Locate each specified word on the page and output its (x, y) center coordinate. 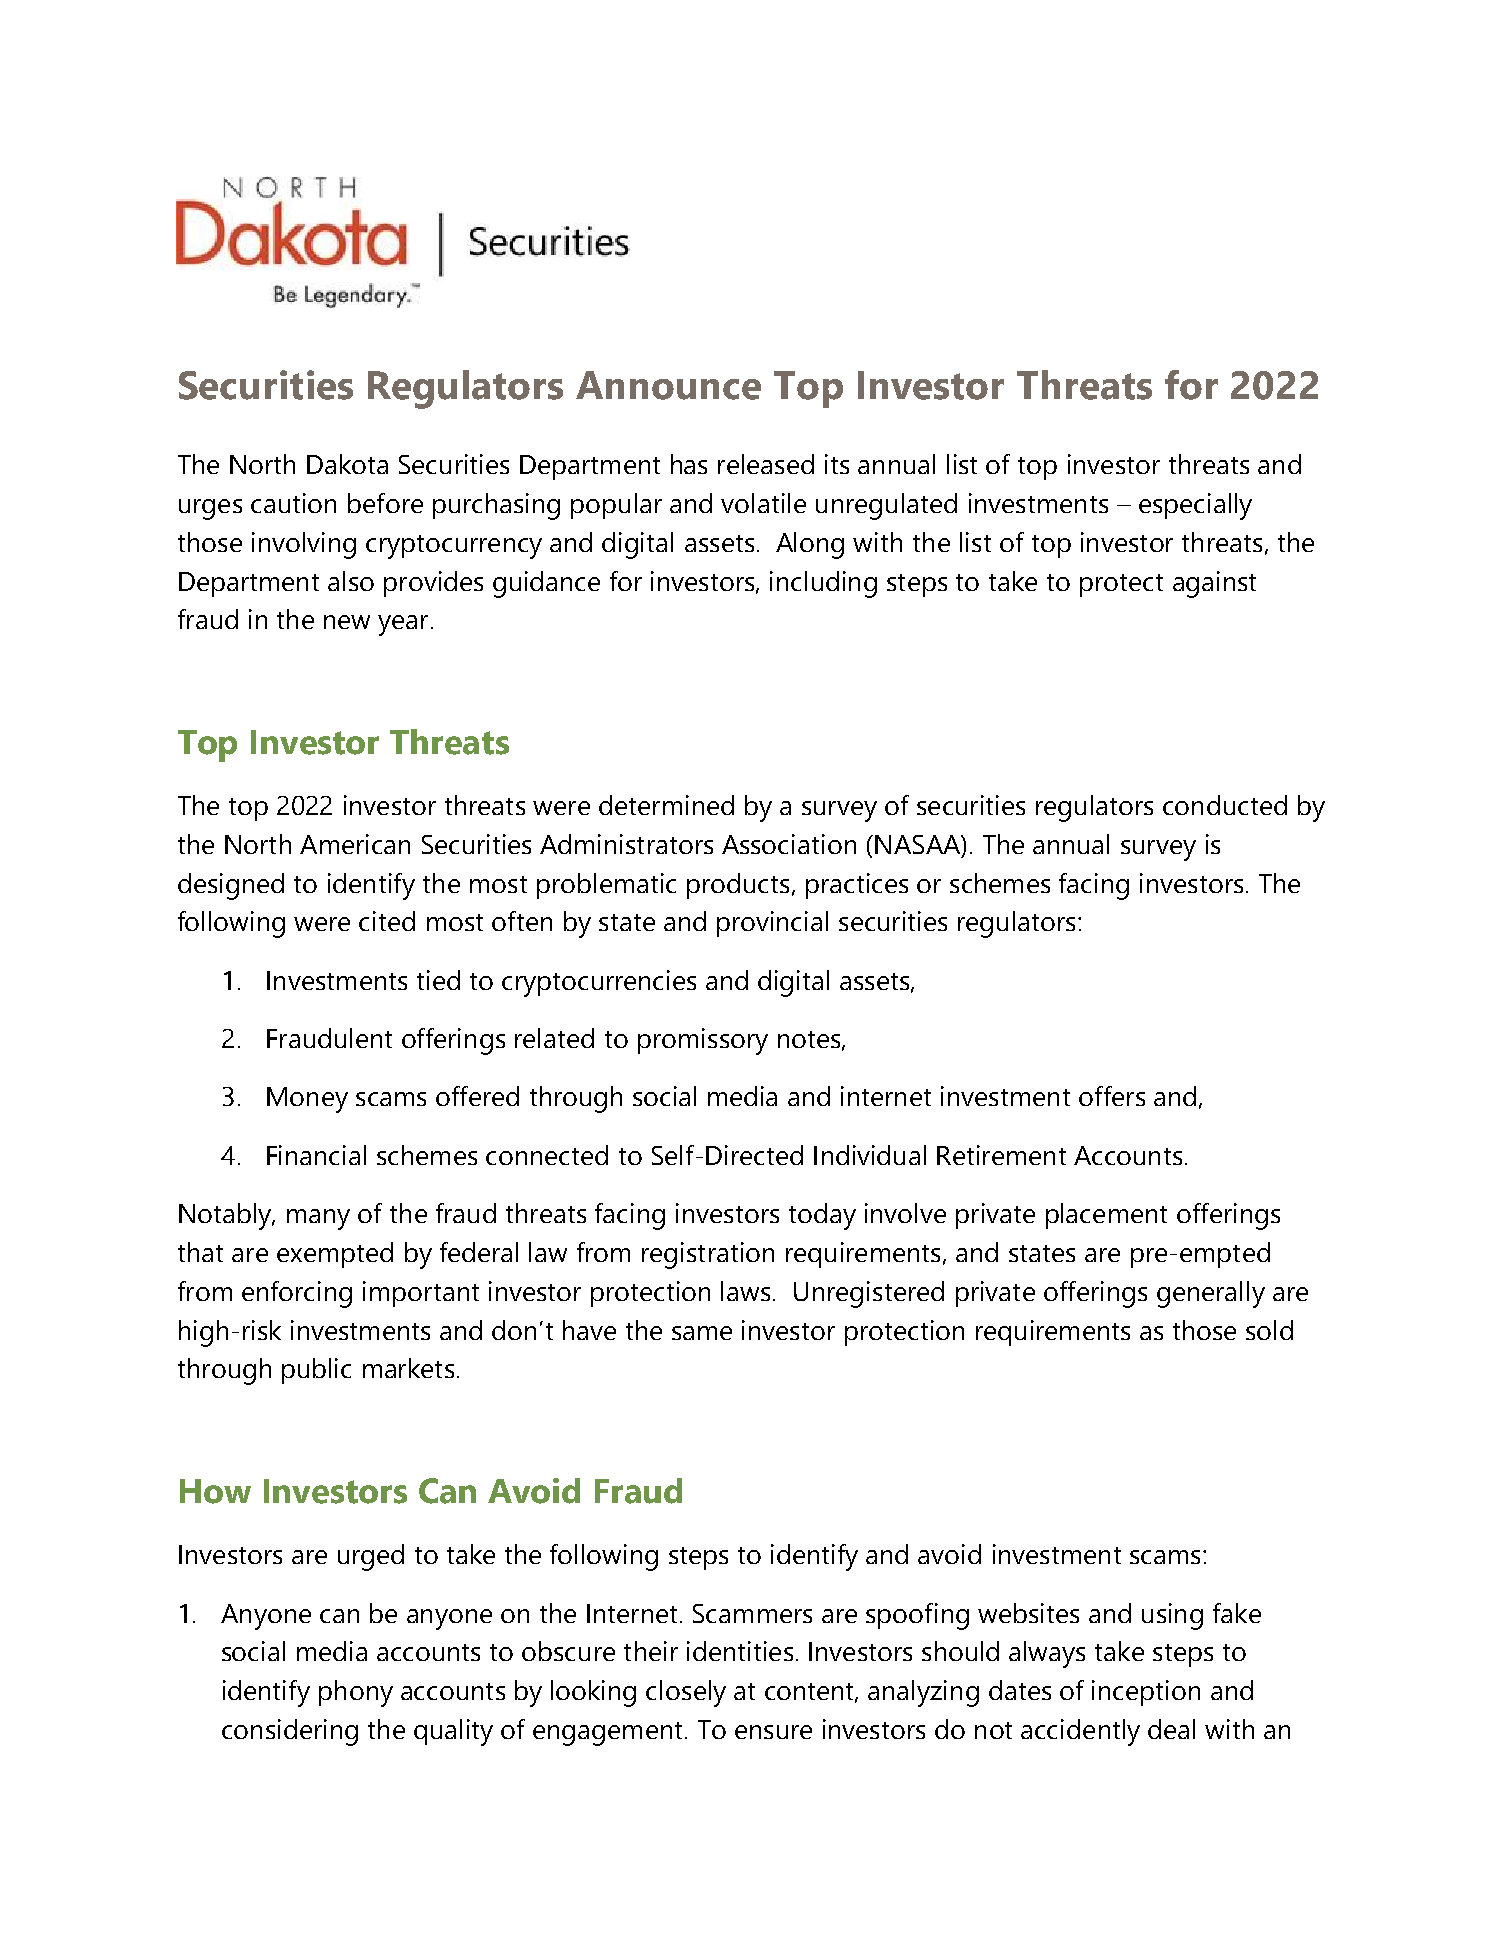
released (766, 464)
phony (356, 1693)
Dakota (347, 464)
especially (1195, 506)
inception (1146, 1693)
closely (686, 1693)
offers (1112, 1096)
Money (307, 1100)
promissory (703, 1041)
